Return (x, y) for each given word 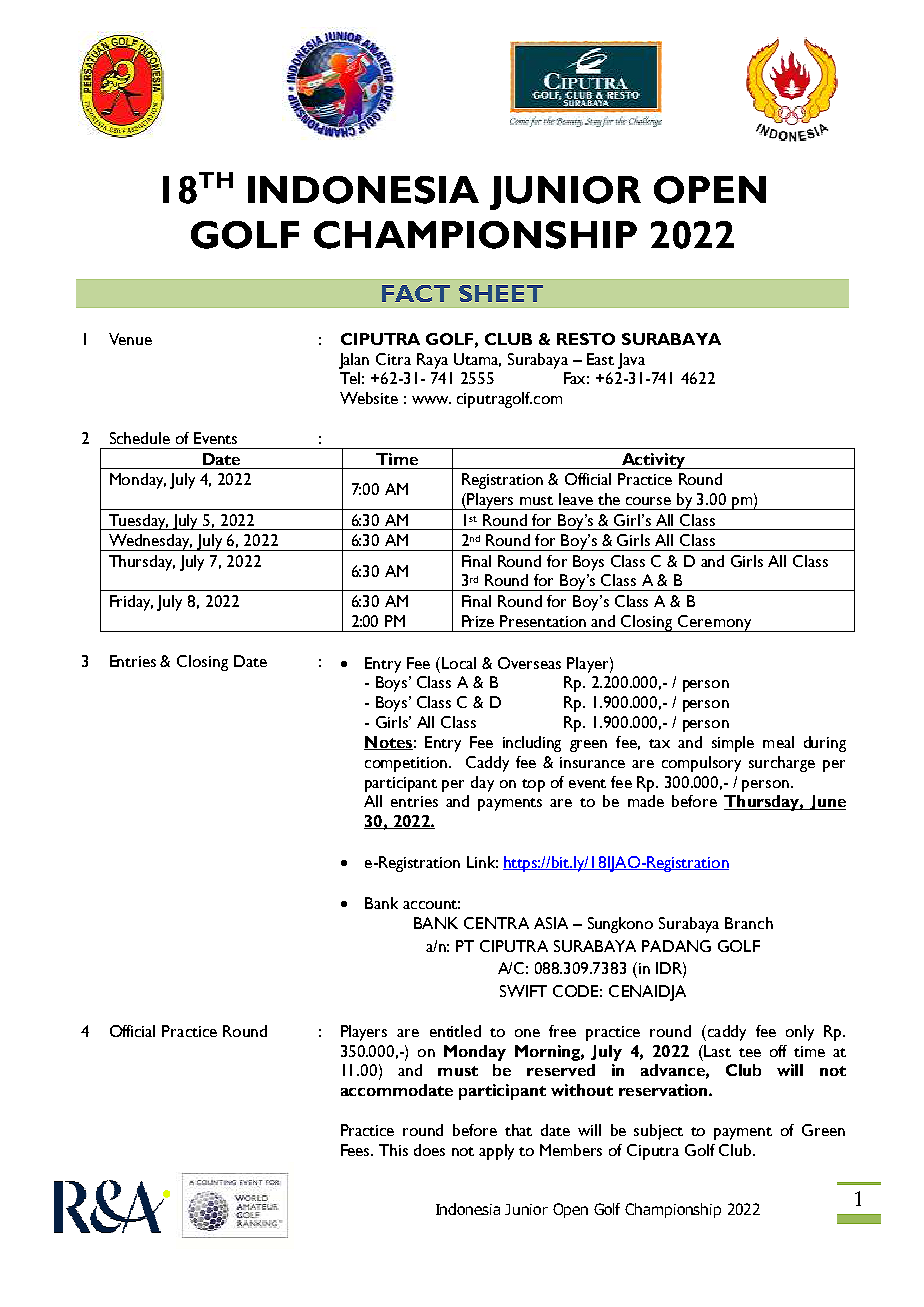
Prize (478, 621)
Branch (749, 923)
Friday (131, 603)
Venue (130, 339)
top (533, 785)
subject (658, 1132)
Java (631, 361)
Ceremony (715, 623)
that (518, 1130)
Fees (357, 1150)
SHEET (501, 293)
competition (406, 764)
